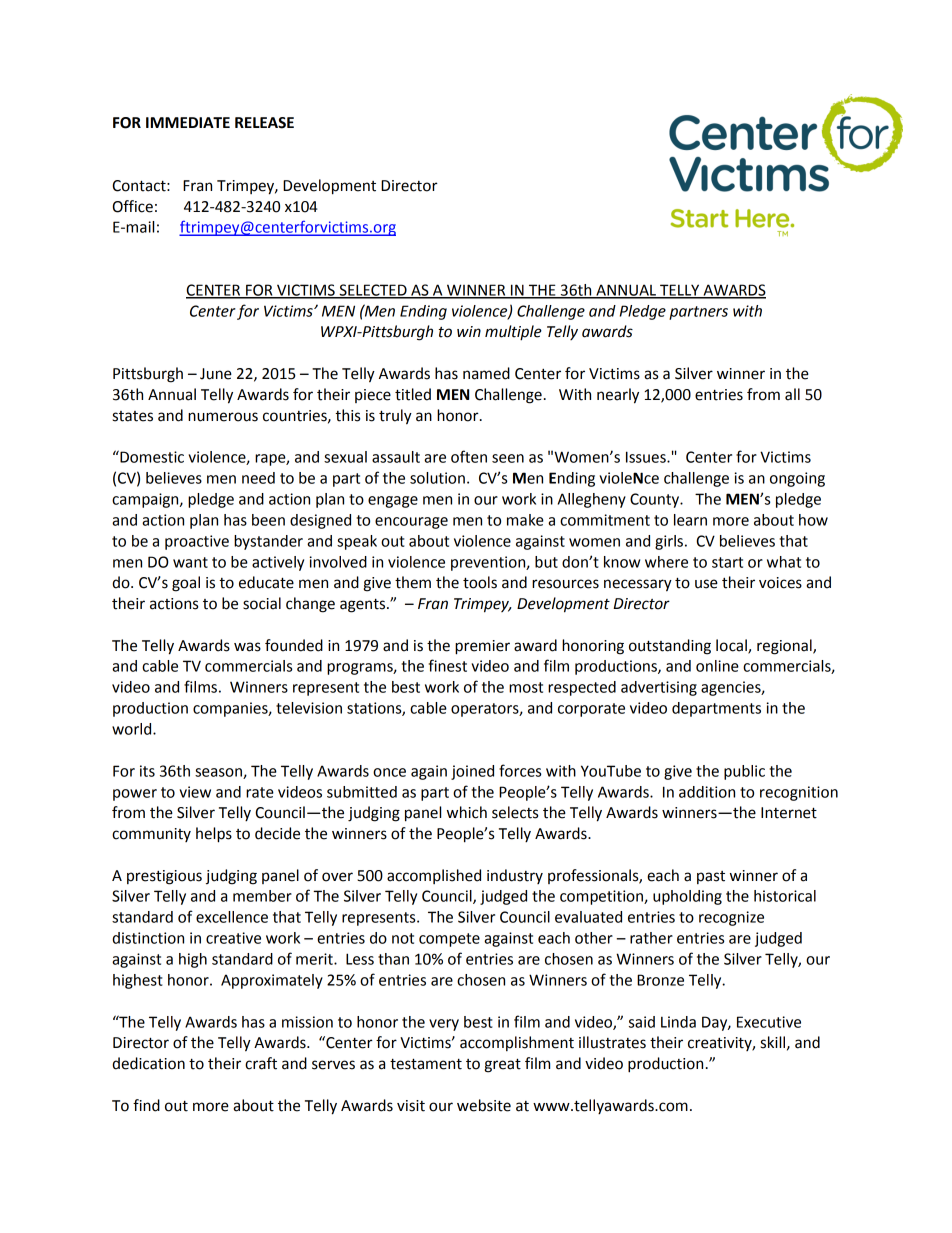 This screenshot has height=1233, width=952. I want to click on June, so click(216, 374).
